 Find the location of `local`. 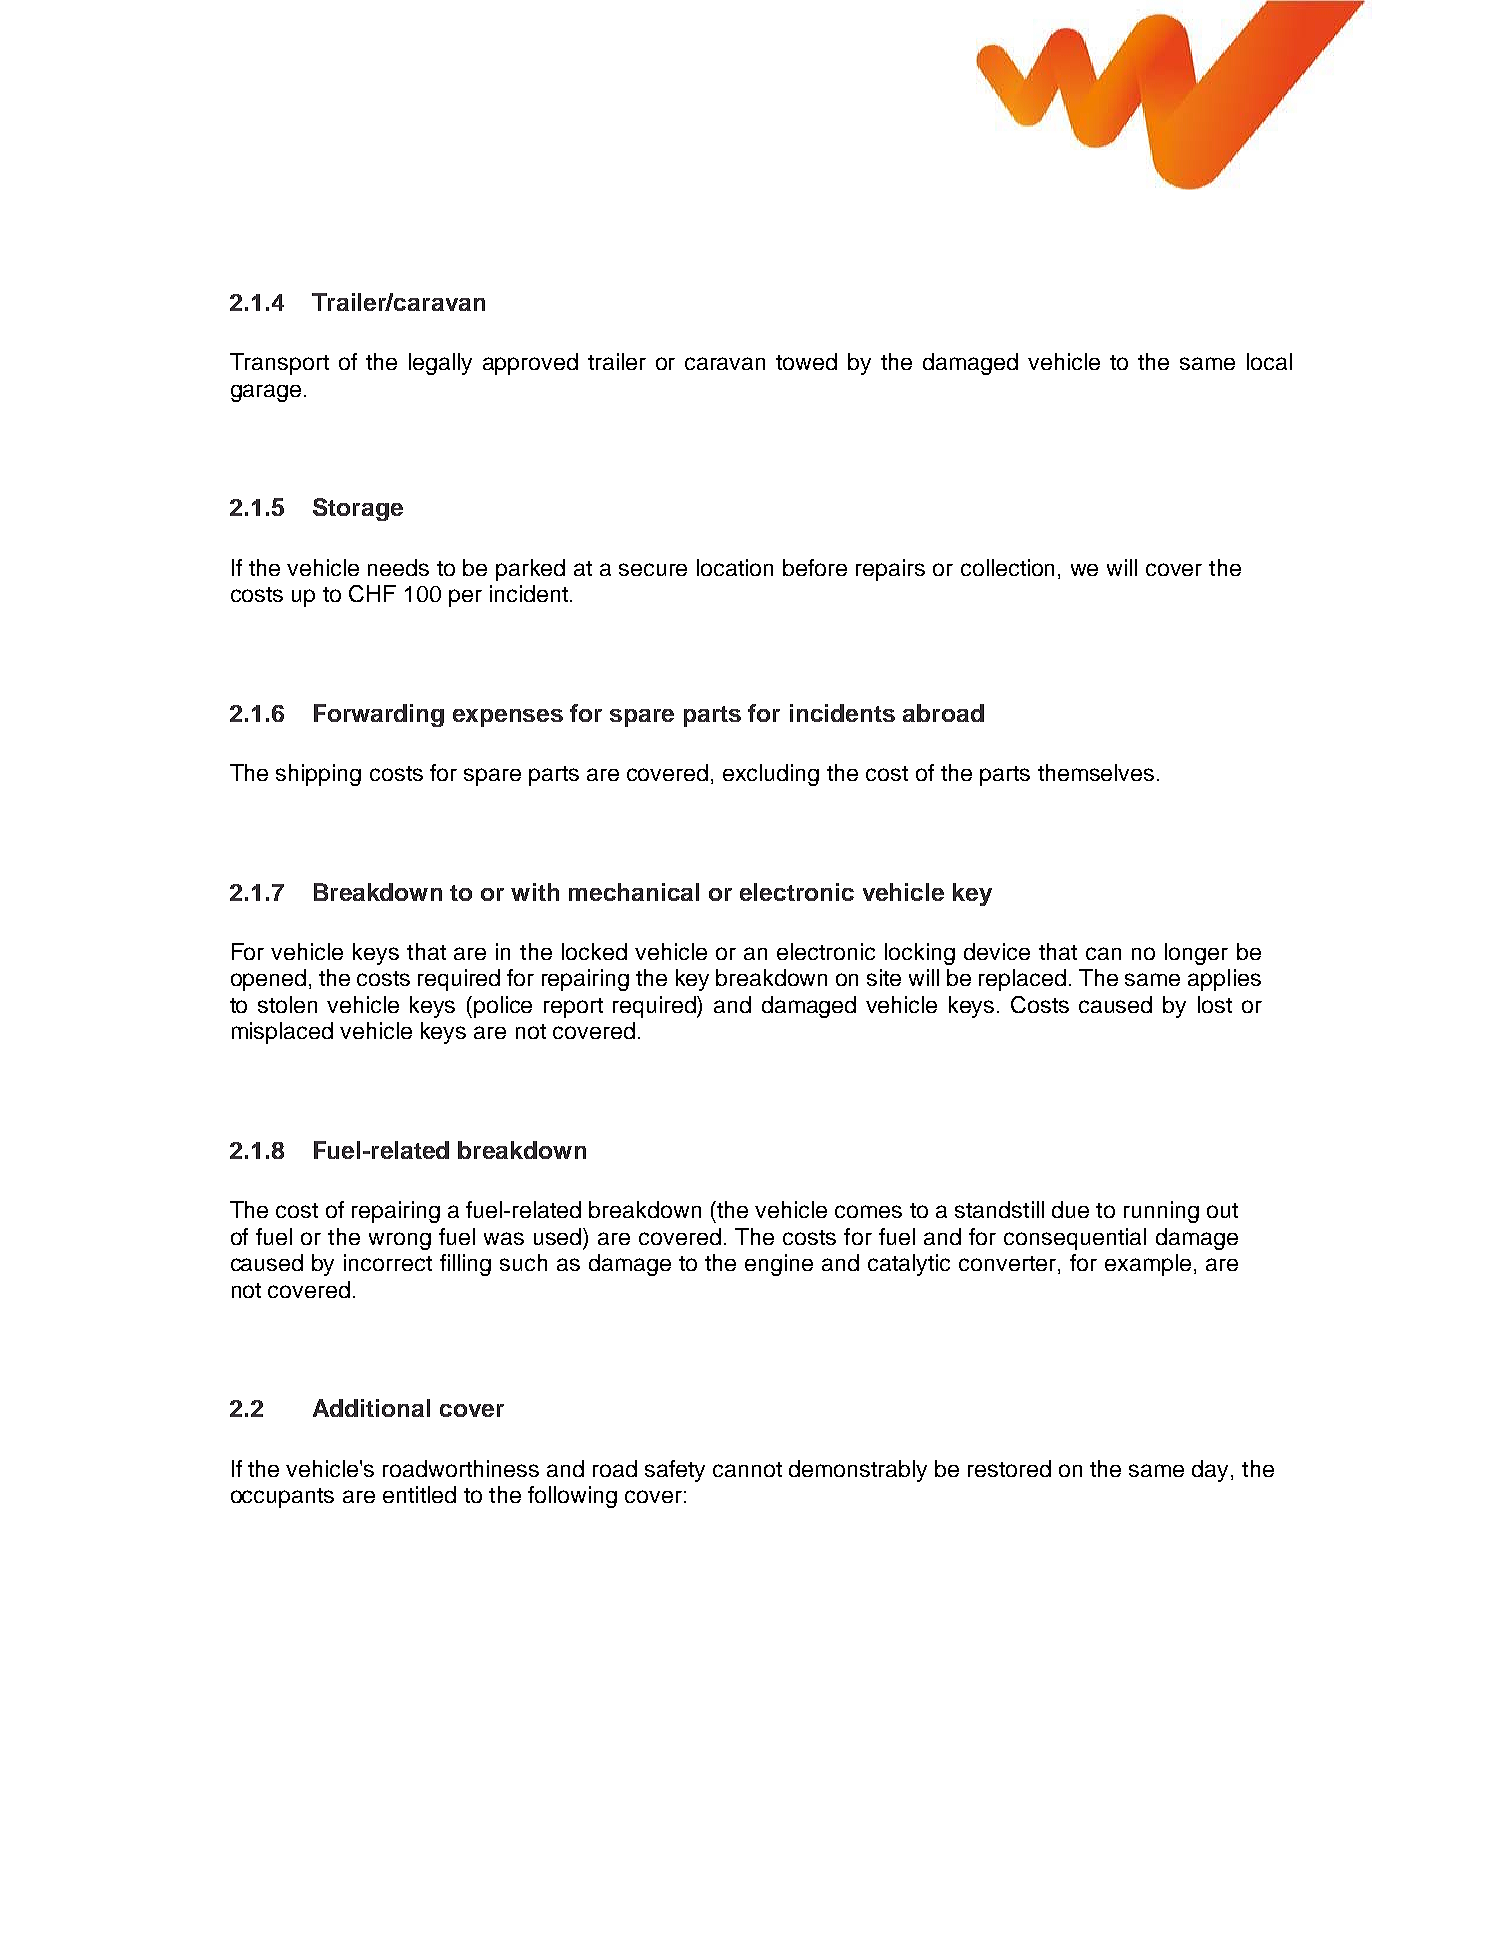

local is located at coordinates (1269, 361).
